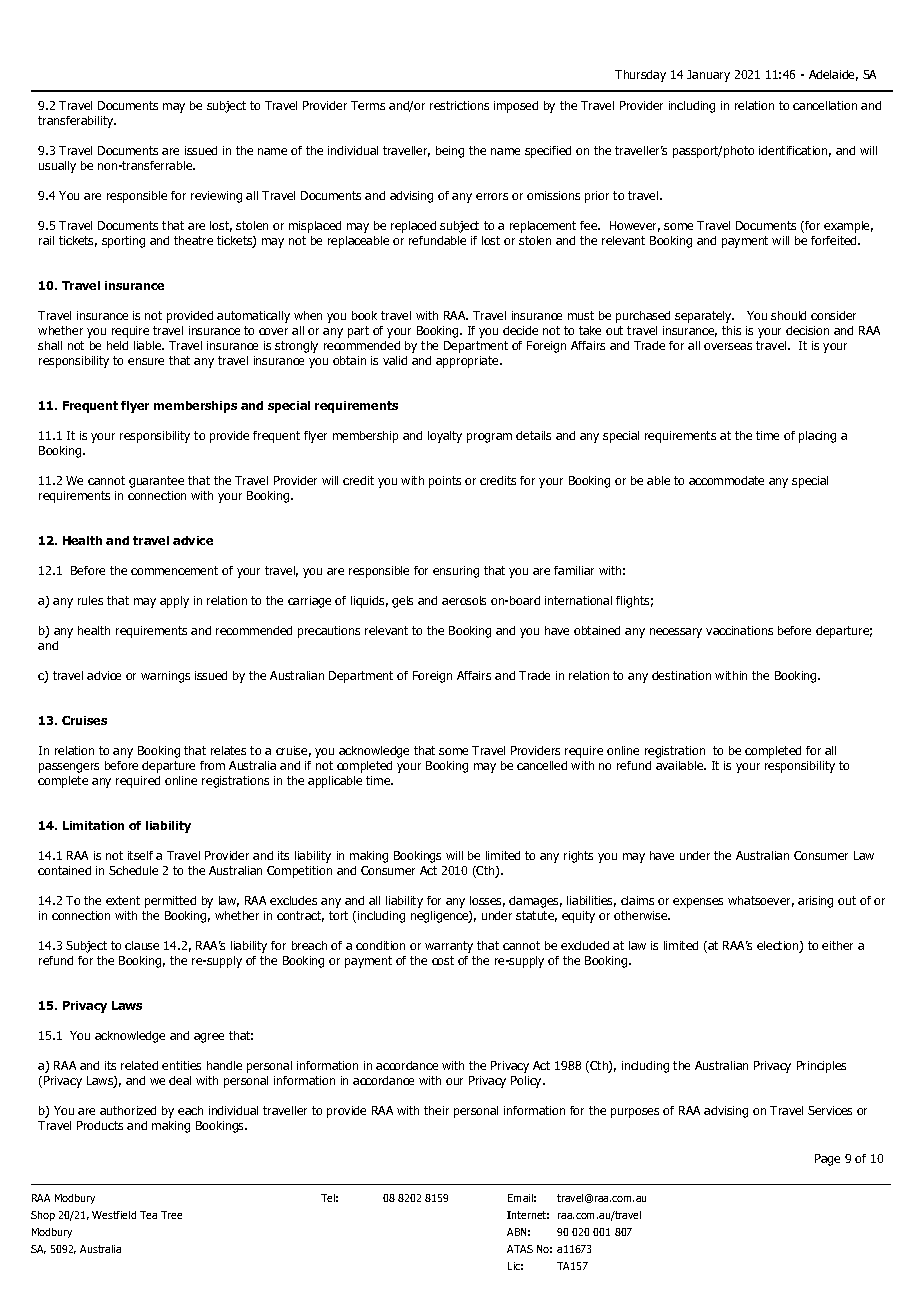 This screenshot has width=924, height=1308. I want to click on January, so click(708, 76).
